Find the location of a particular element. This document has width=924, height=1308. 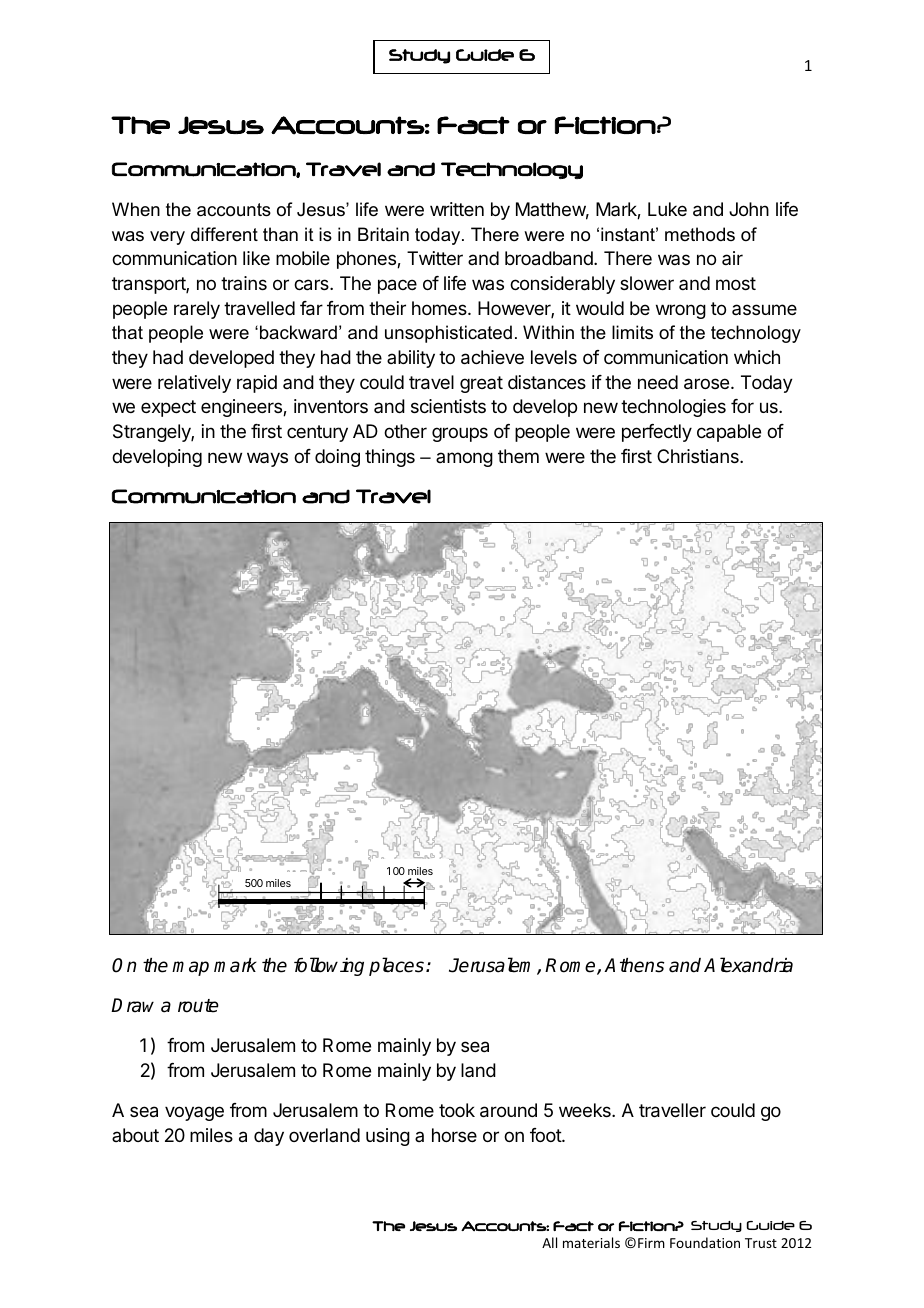

places is located at coordinates (396, 966).
